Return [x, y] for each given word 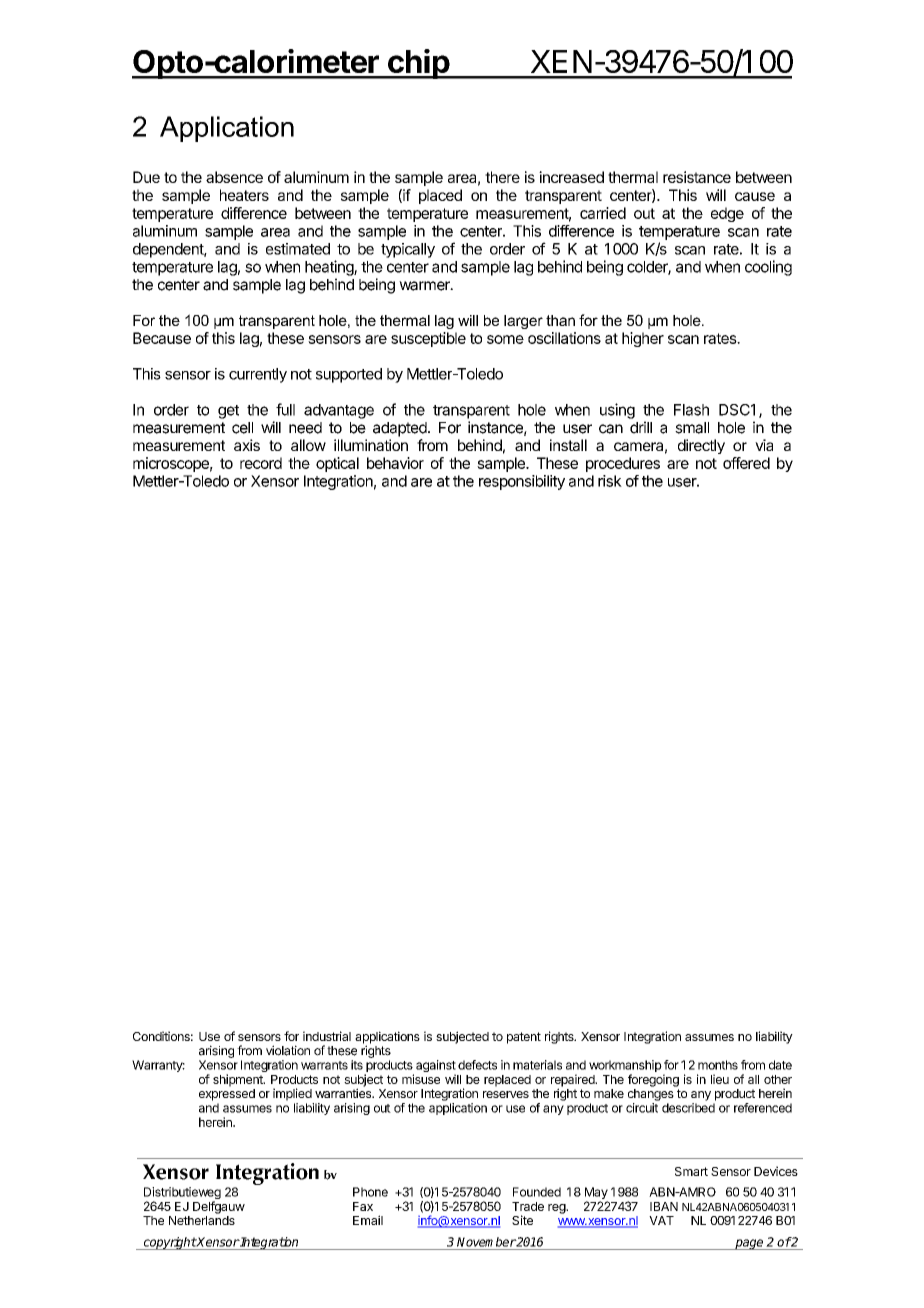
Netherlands [202, 1220]
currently [258, 375]
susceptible [428, 339]
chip [418, 64]
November [486, 1242]
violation [288, 1050]
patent [524, 1038]
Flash [691, 410]
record [261, 463]
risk [610, 481]
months [718, 1065]
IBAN [664, 1206]
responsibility [522, 482]
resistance [697, 177]
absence [234, 177]
